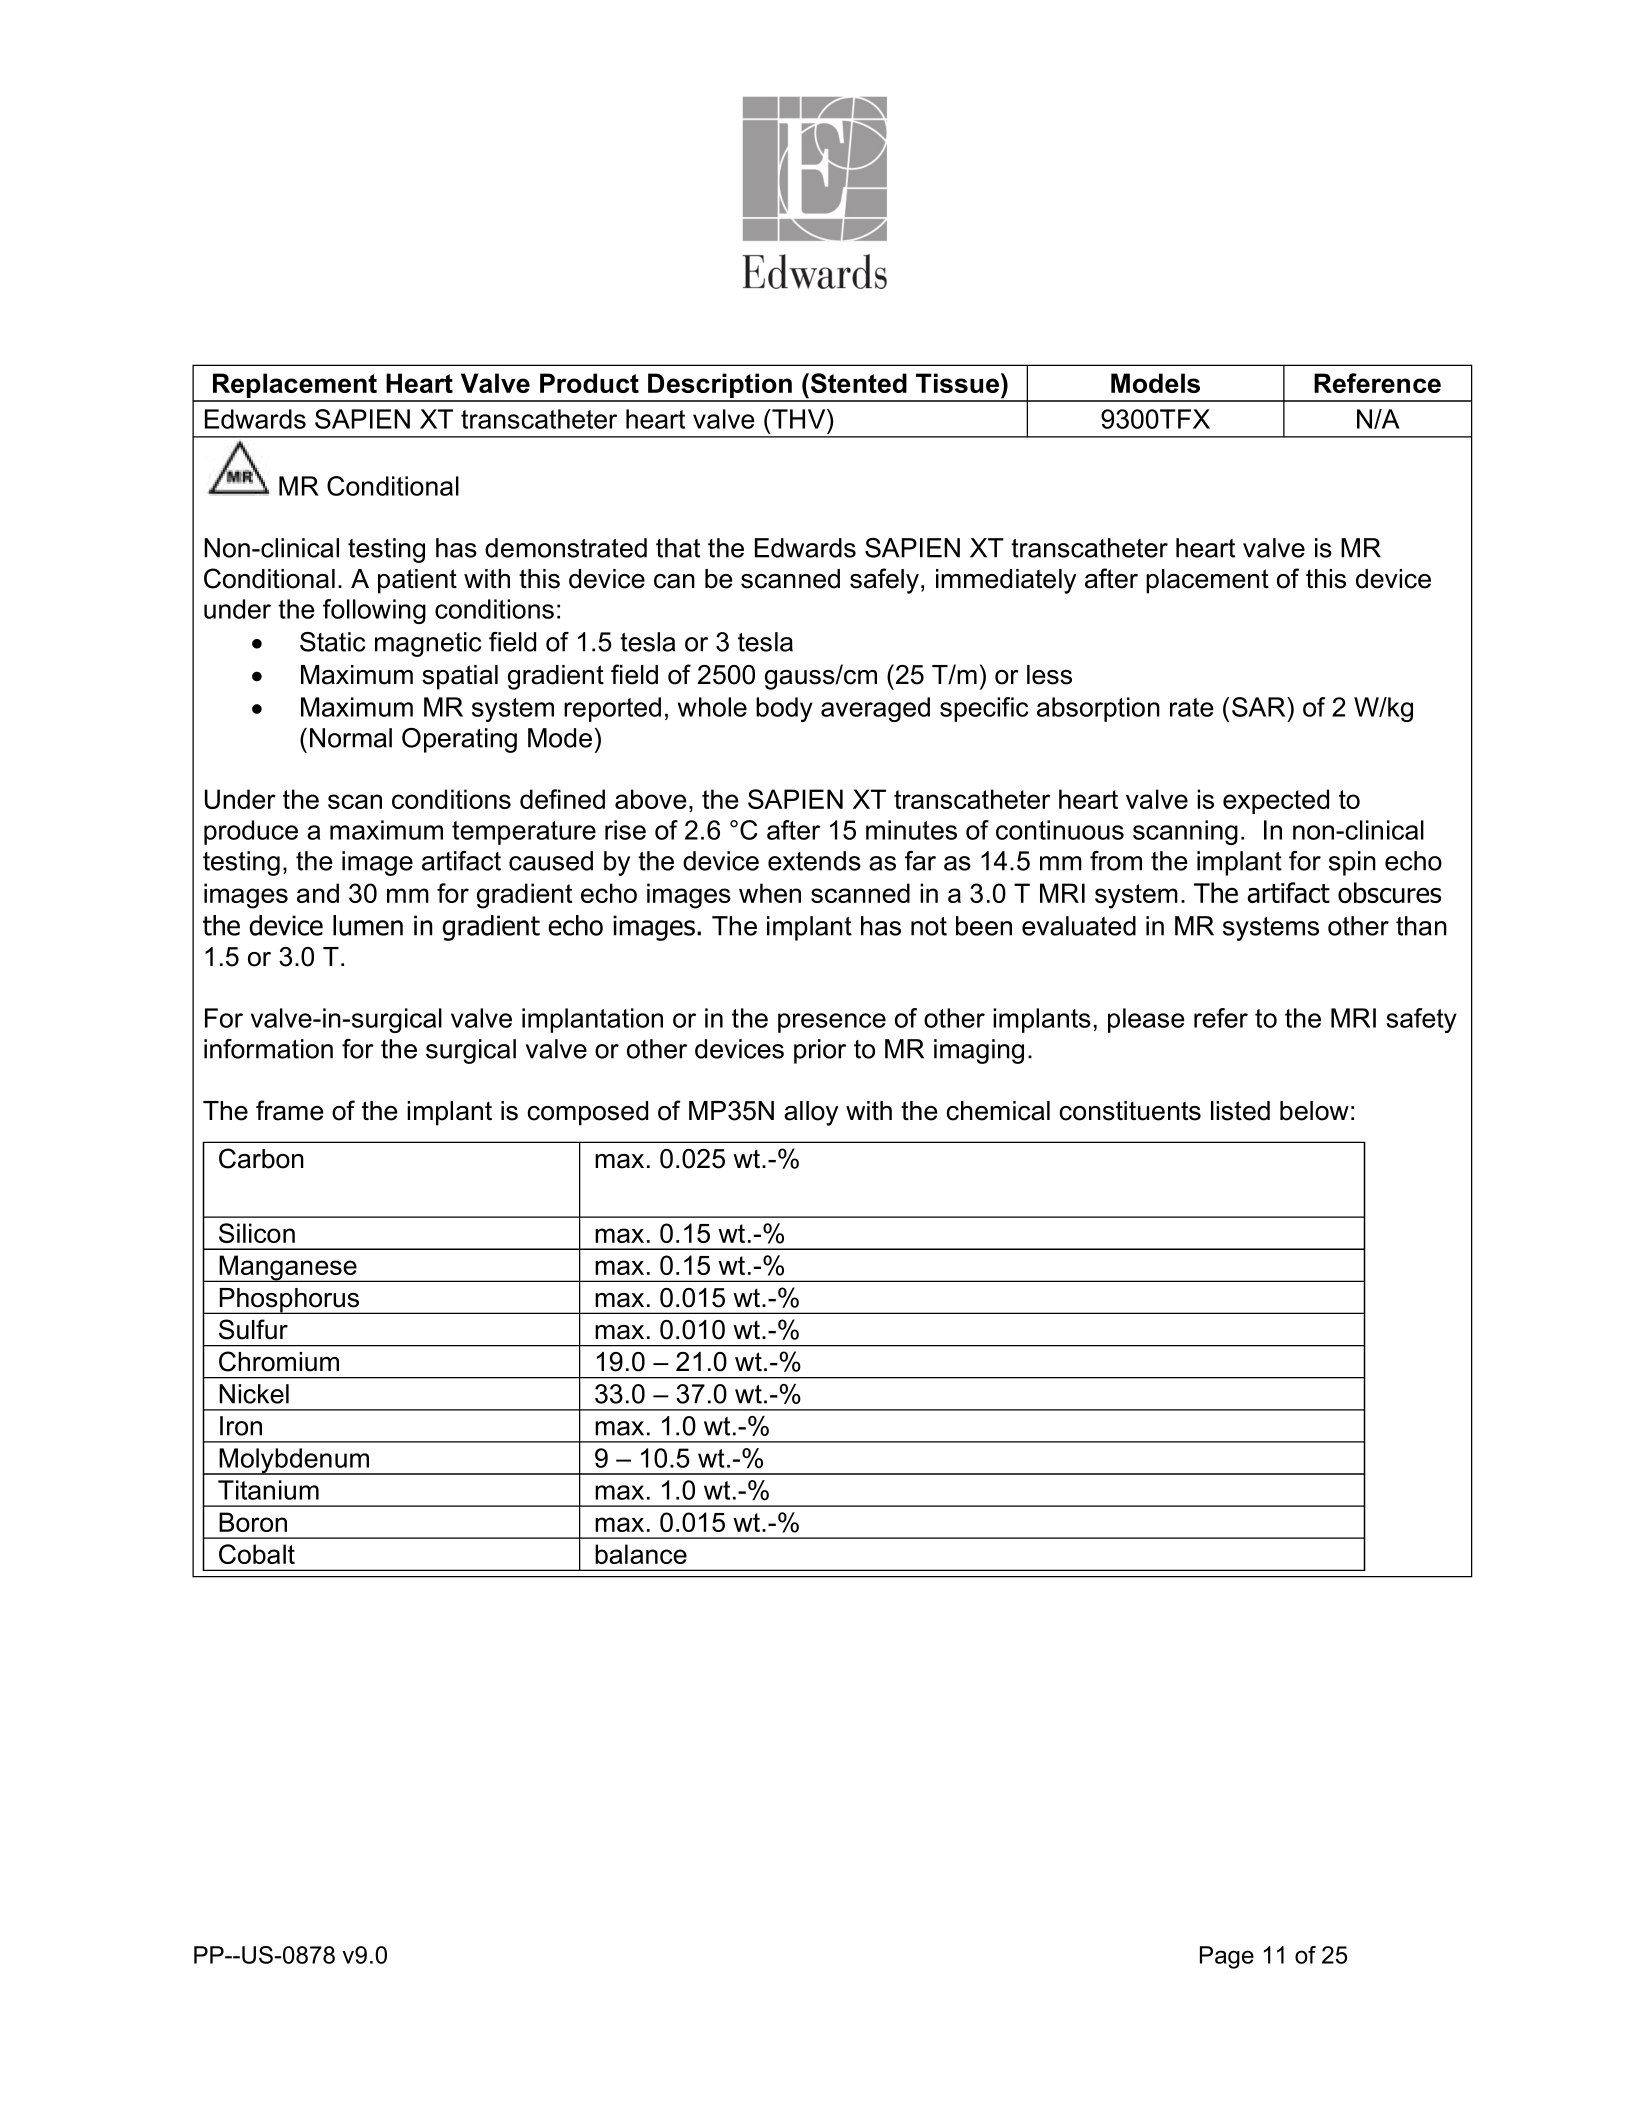 The image size is (1637, 2119). I want to click on presence, so click(832, 1023).
